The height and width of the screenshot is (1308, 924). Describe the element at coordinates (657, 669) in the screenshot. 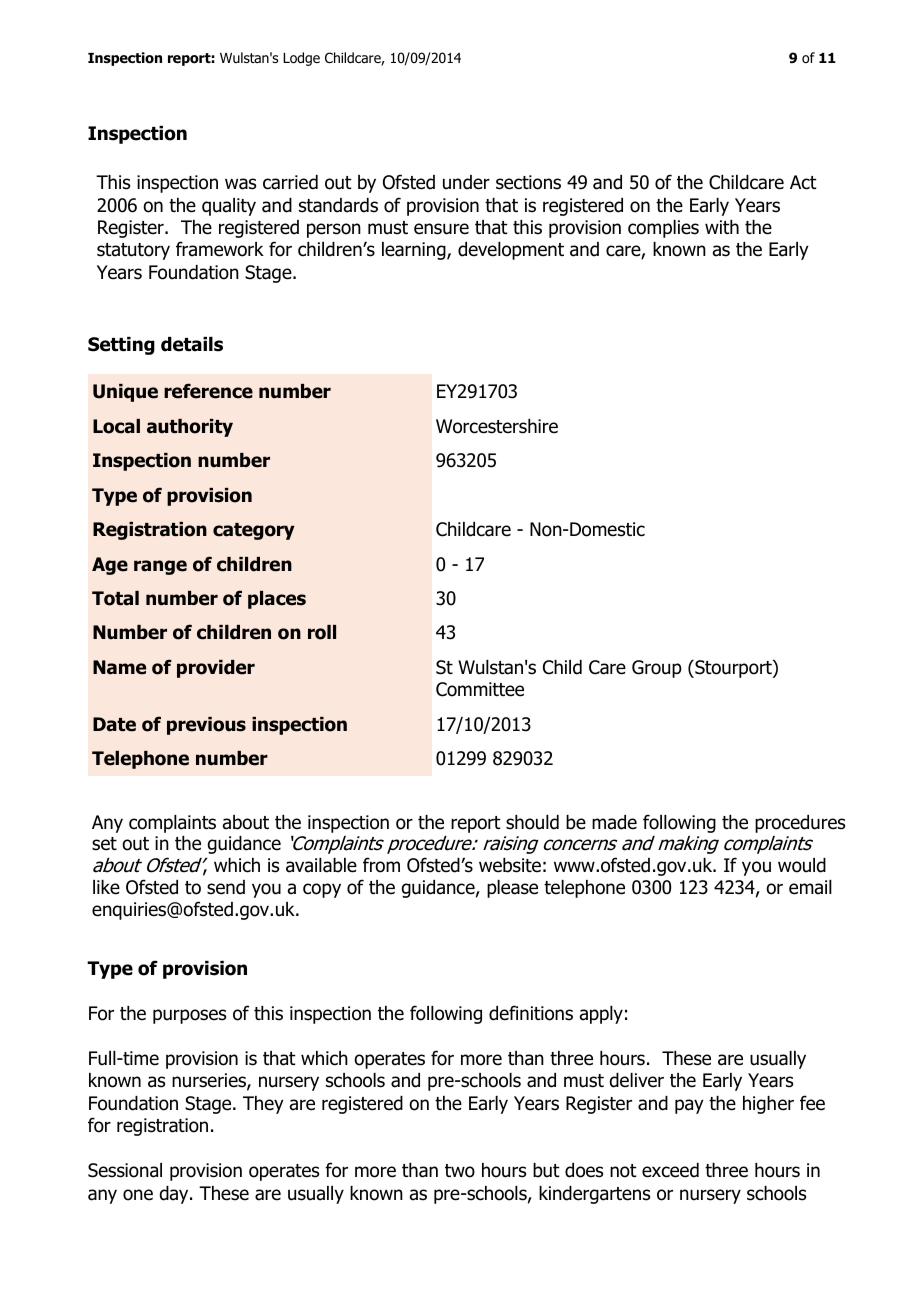

I see `Group` at that location.
